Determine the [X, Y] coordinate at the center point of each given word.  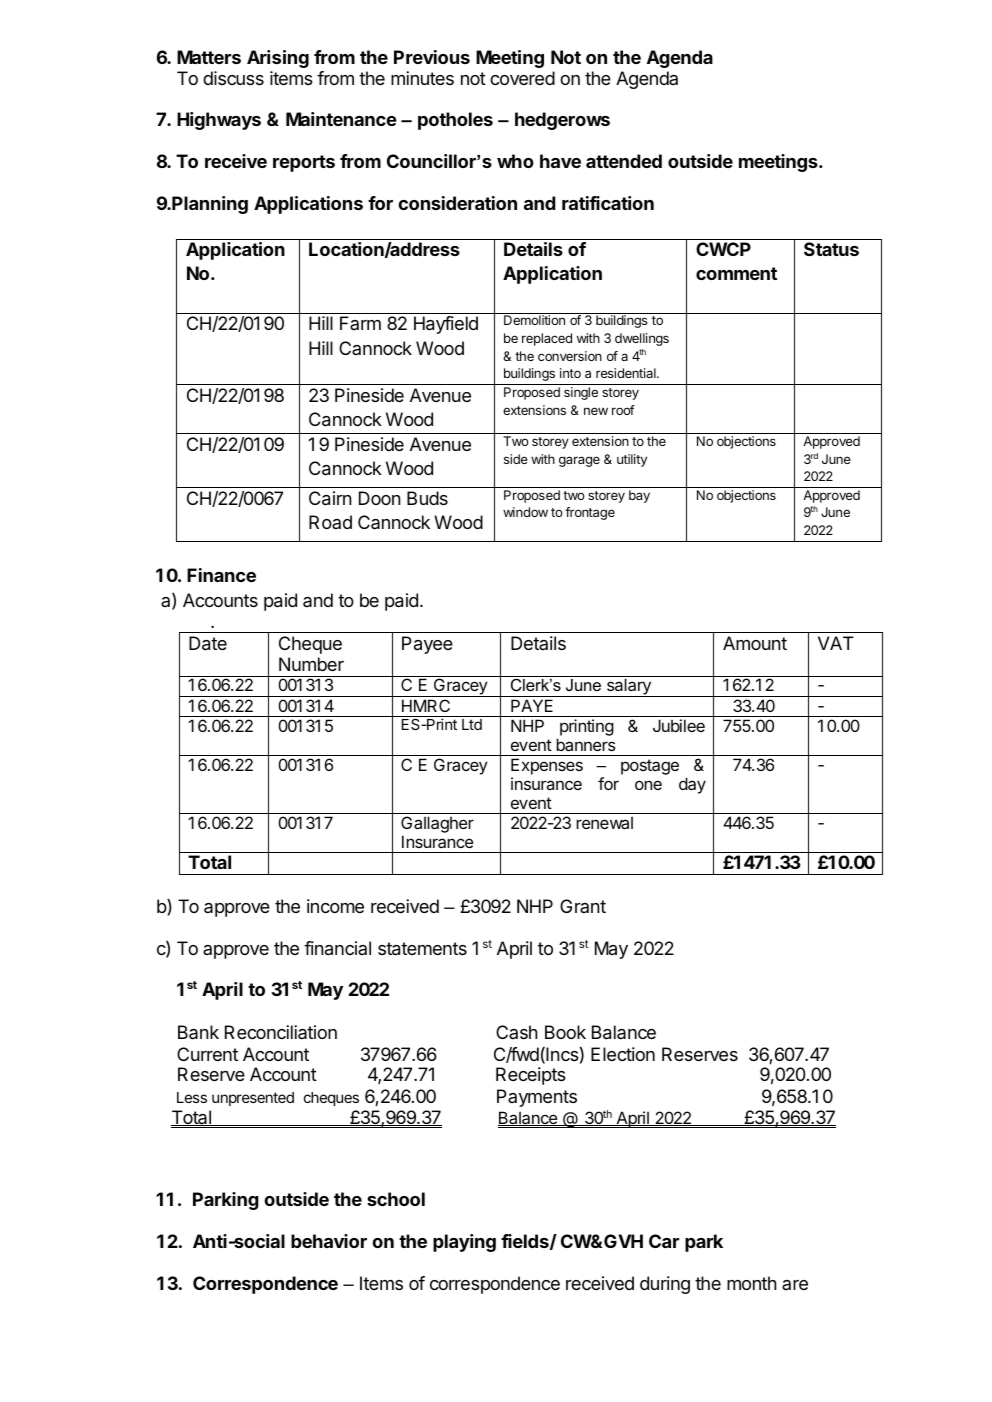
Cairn [330, 498]
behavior [329, 1241]
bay [639, 496]
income [335, 906]
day [692, 785]
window [525, 512]
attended [624, 161]
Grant [583, 906]
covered [522, 78]
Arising [278, 59]
